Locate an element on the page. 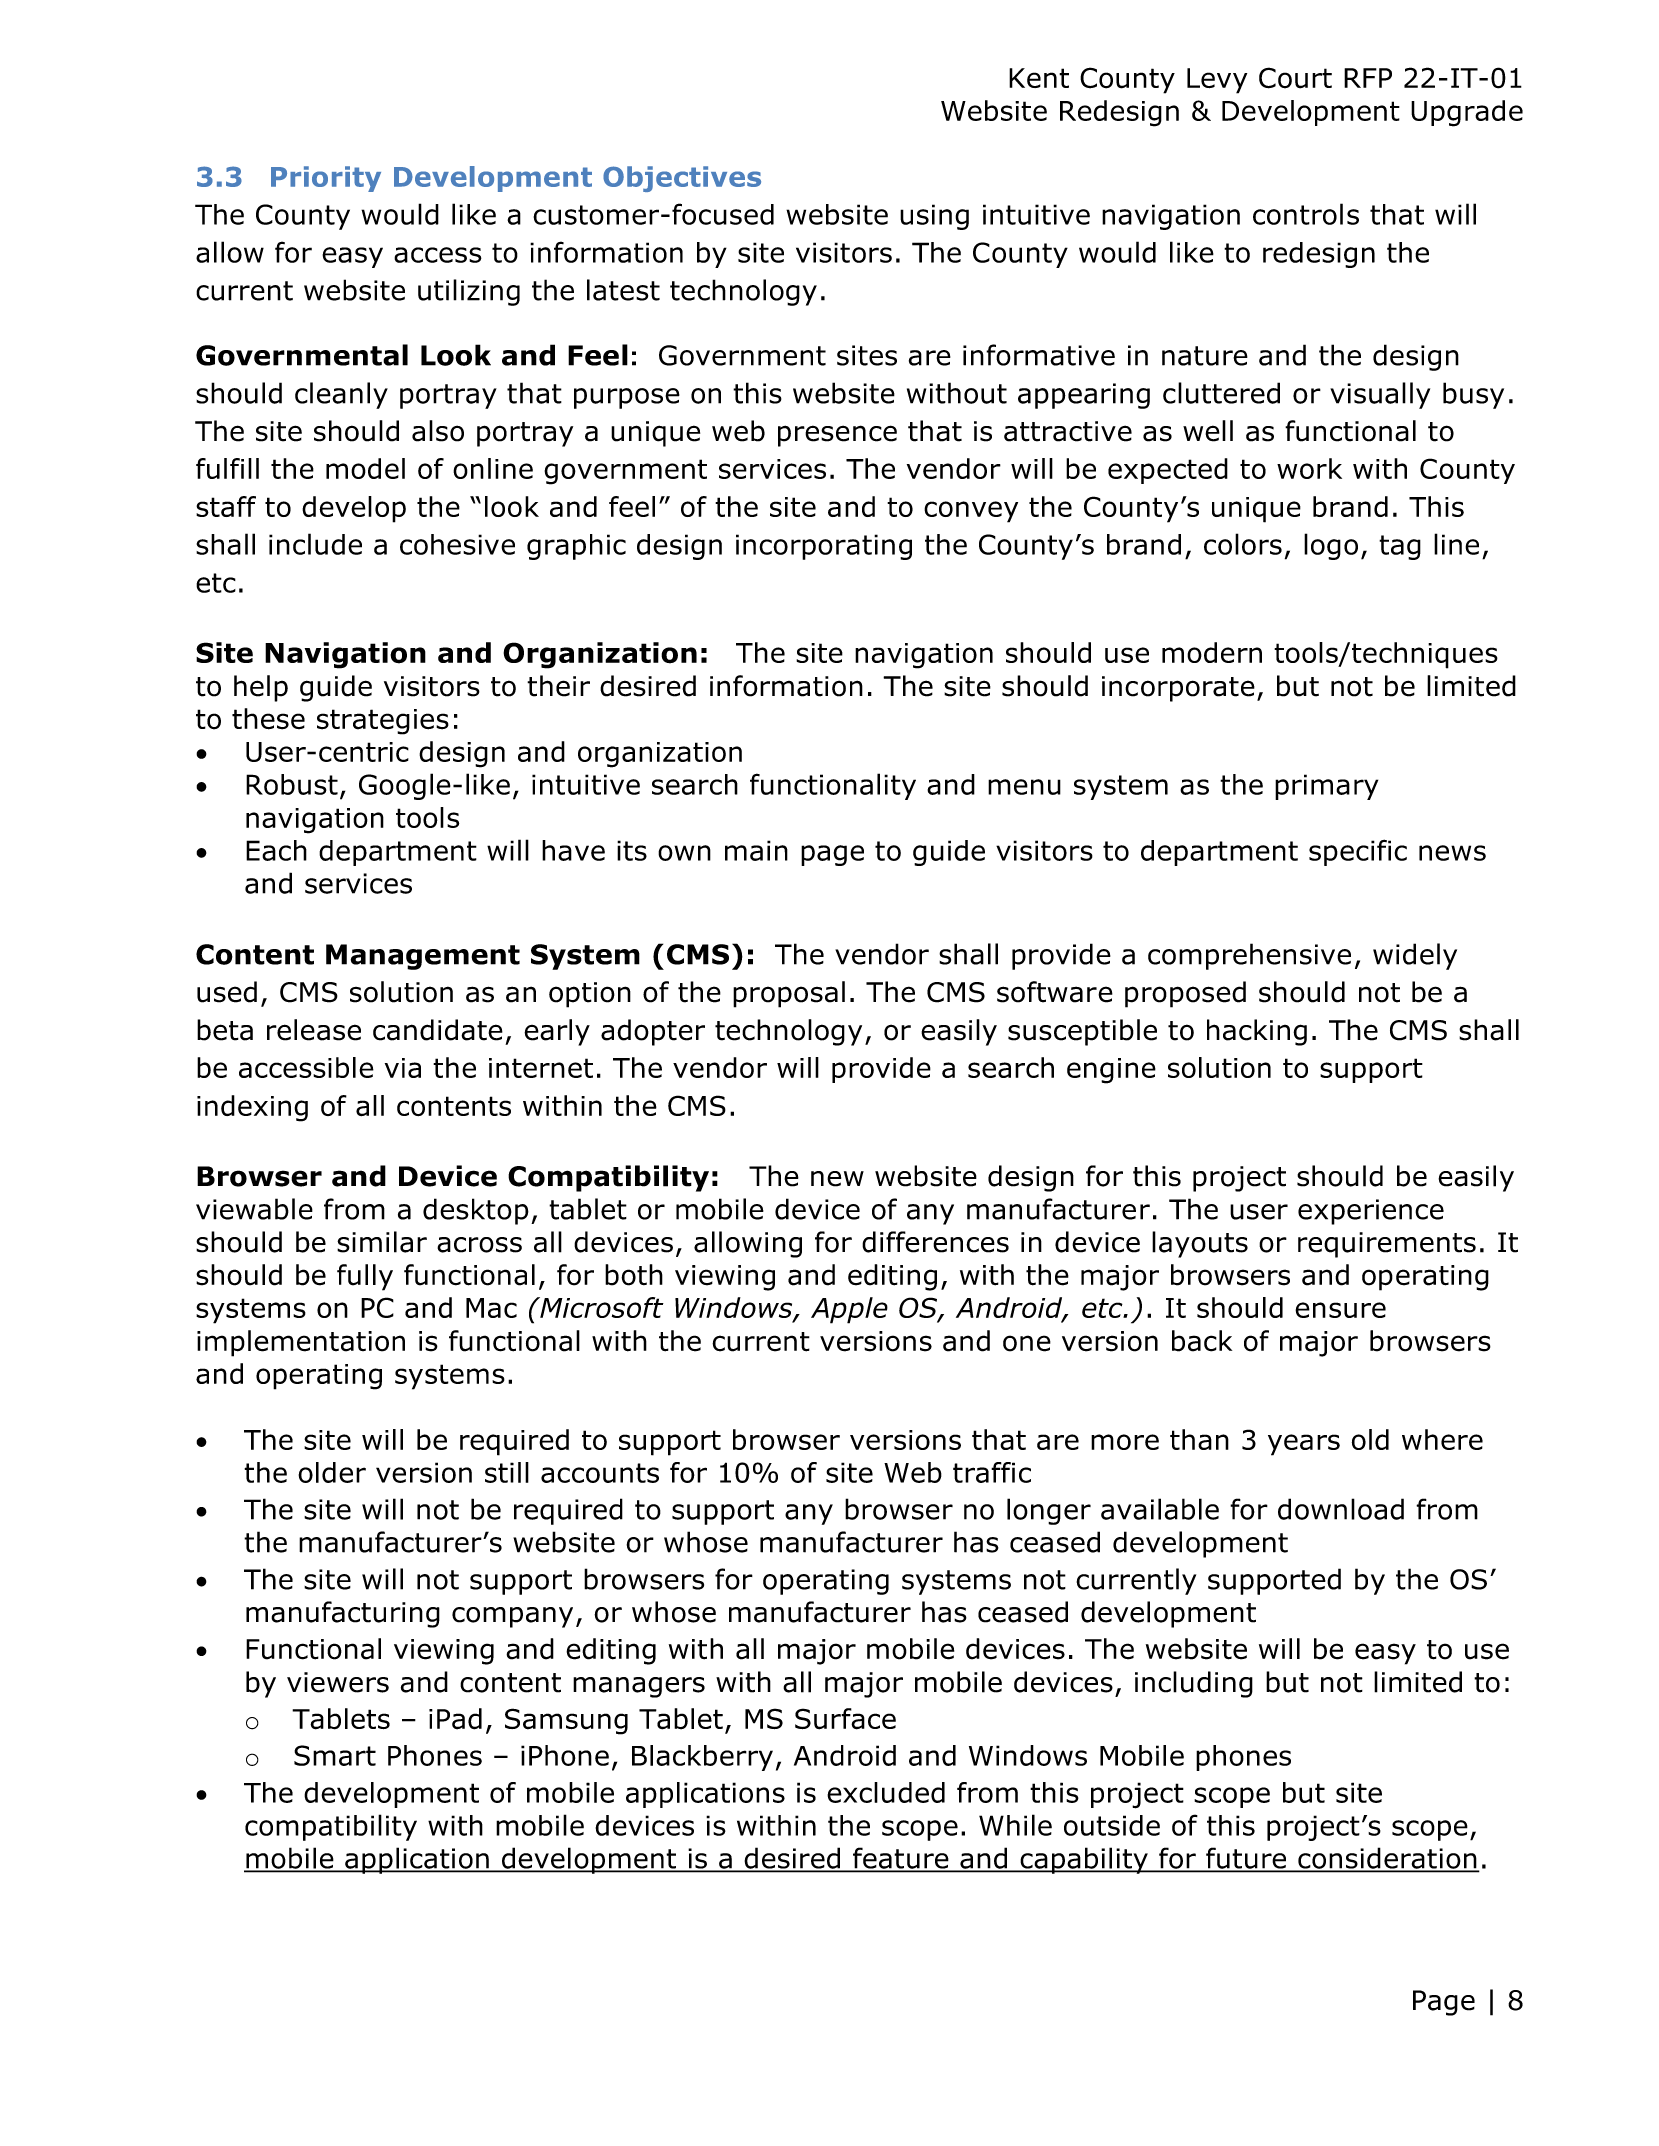 This image has height=2146, width=1659. comprehensive is located at coordinates (1249, 956).
